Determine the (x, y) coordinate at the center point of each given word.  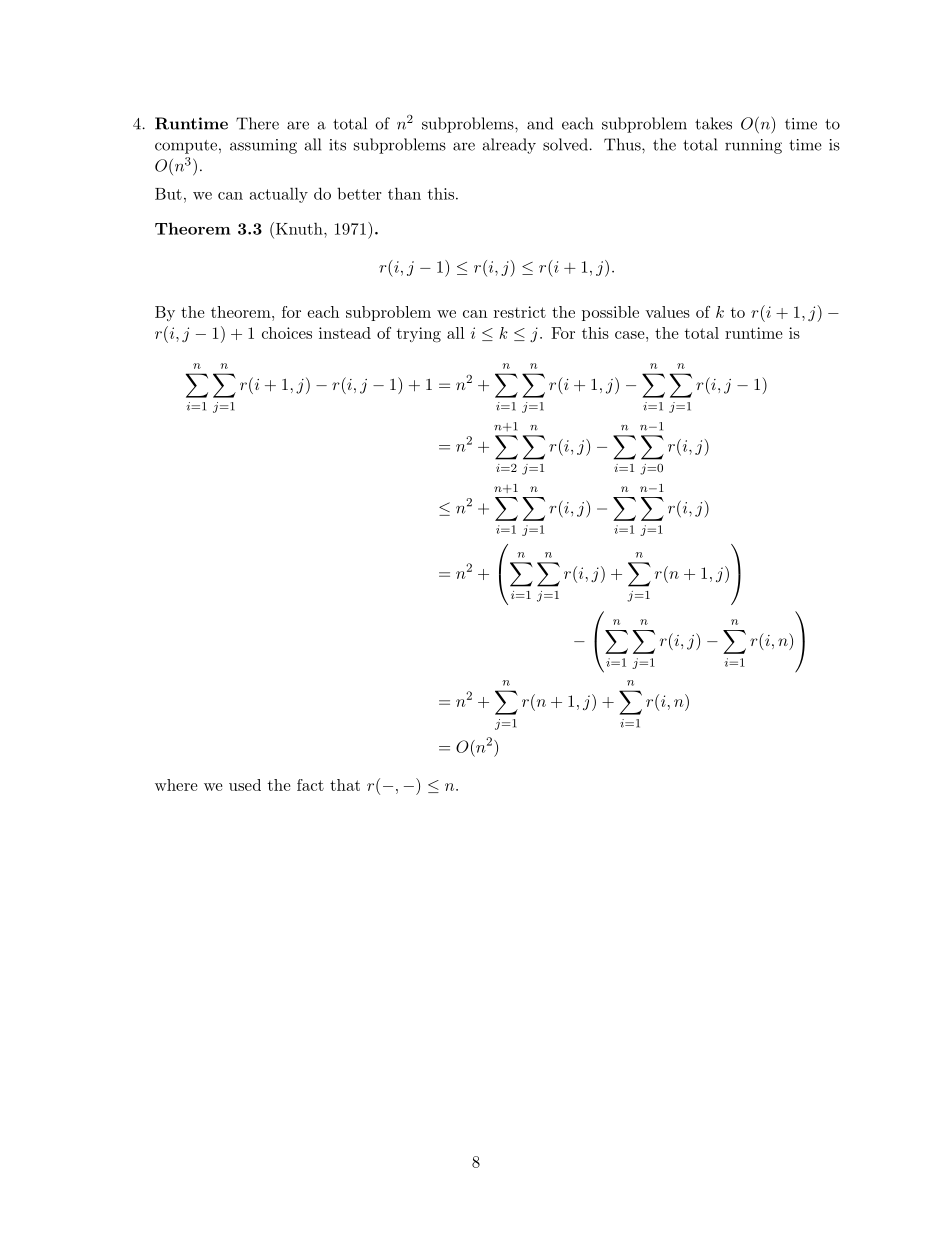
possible (610, 313)
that (345, 785)
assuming (263, 146)
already (509, 146)
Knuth (299, 228)
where (176, 785)
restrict (520, 312)
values (667, 312)
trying (419, 335)
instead (345, 333)
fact (310, 785)
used (245, 785)
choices (287, 333)
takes (713, 123)
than (404, 193)
